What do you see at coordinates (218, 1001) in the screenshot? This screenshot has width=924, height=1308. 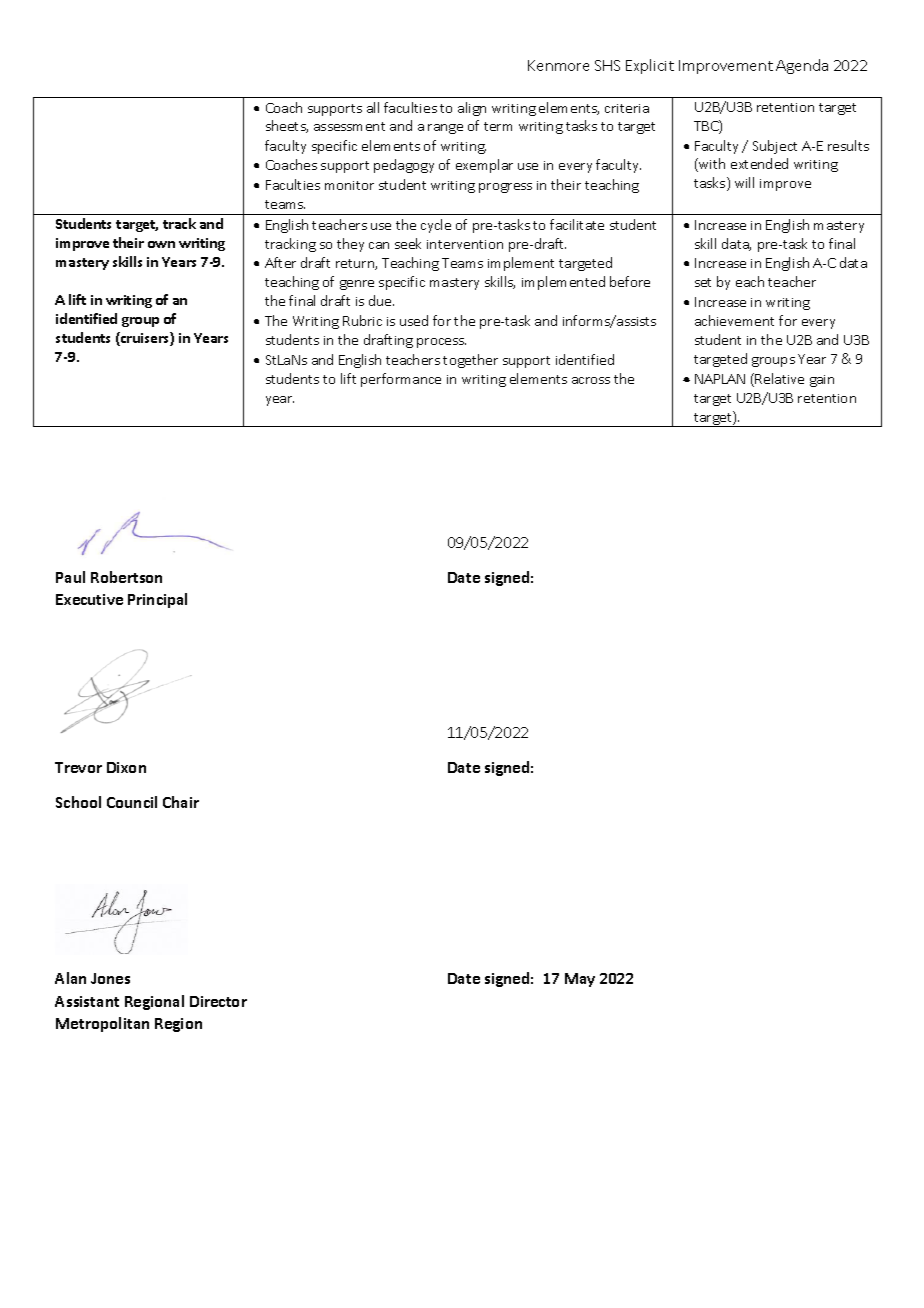 I see `Director` at bounding box center [218, 1001].
